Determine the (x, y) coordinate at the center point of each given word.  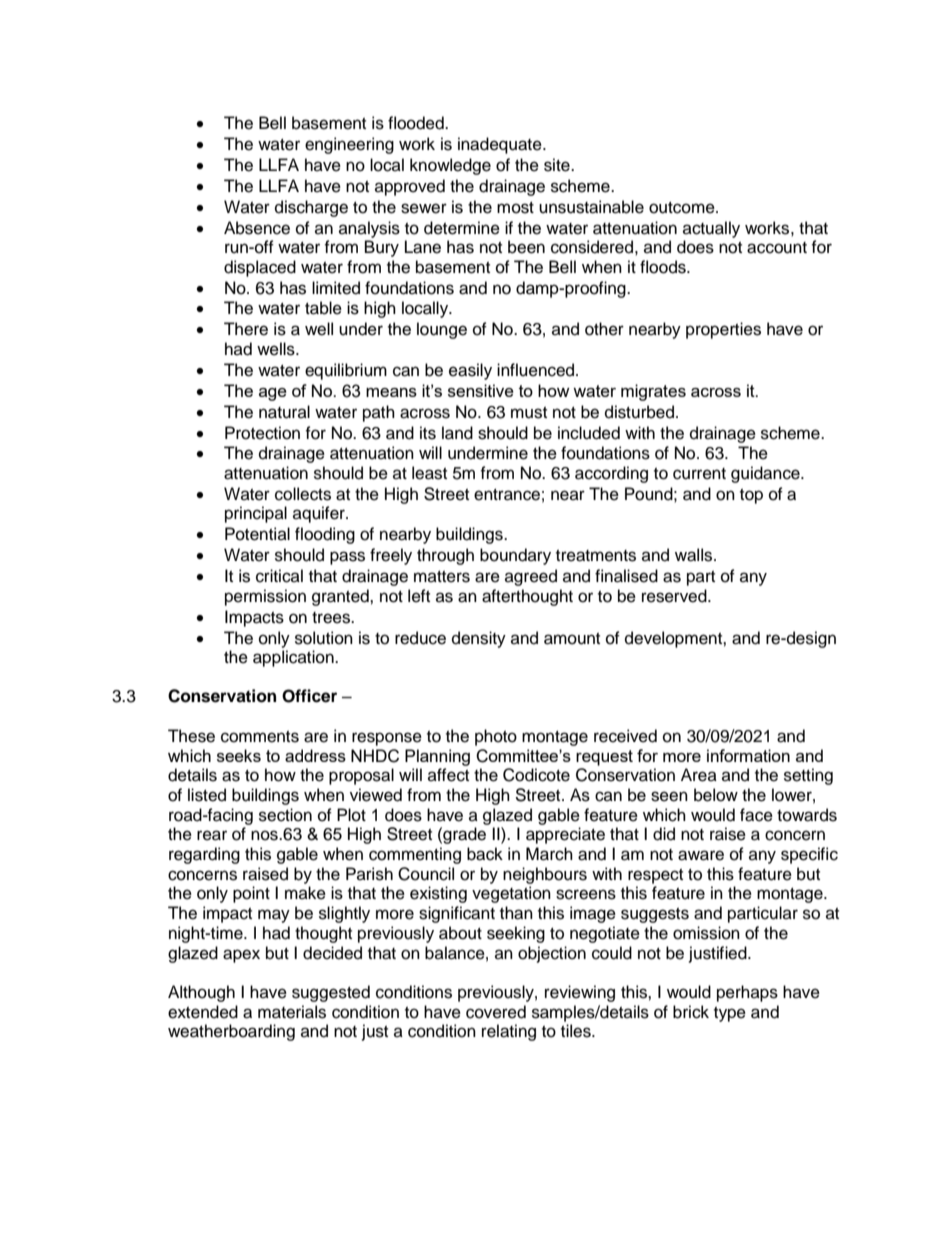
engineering (349, 145)
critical (279, 576)
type (730, 1014)
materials (292, 1012)
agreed (531, 577)
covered (496, 1012)
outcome (683, 208)
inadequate (501, 145)
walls (695, 555)
